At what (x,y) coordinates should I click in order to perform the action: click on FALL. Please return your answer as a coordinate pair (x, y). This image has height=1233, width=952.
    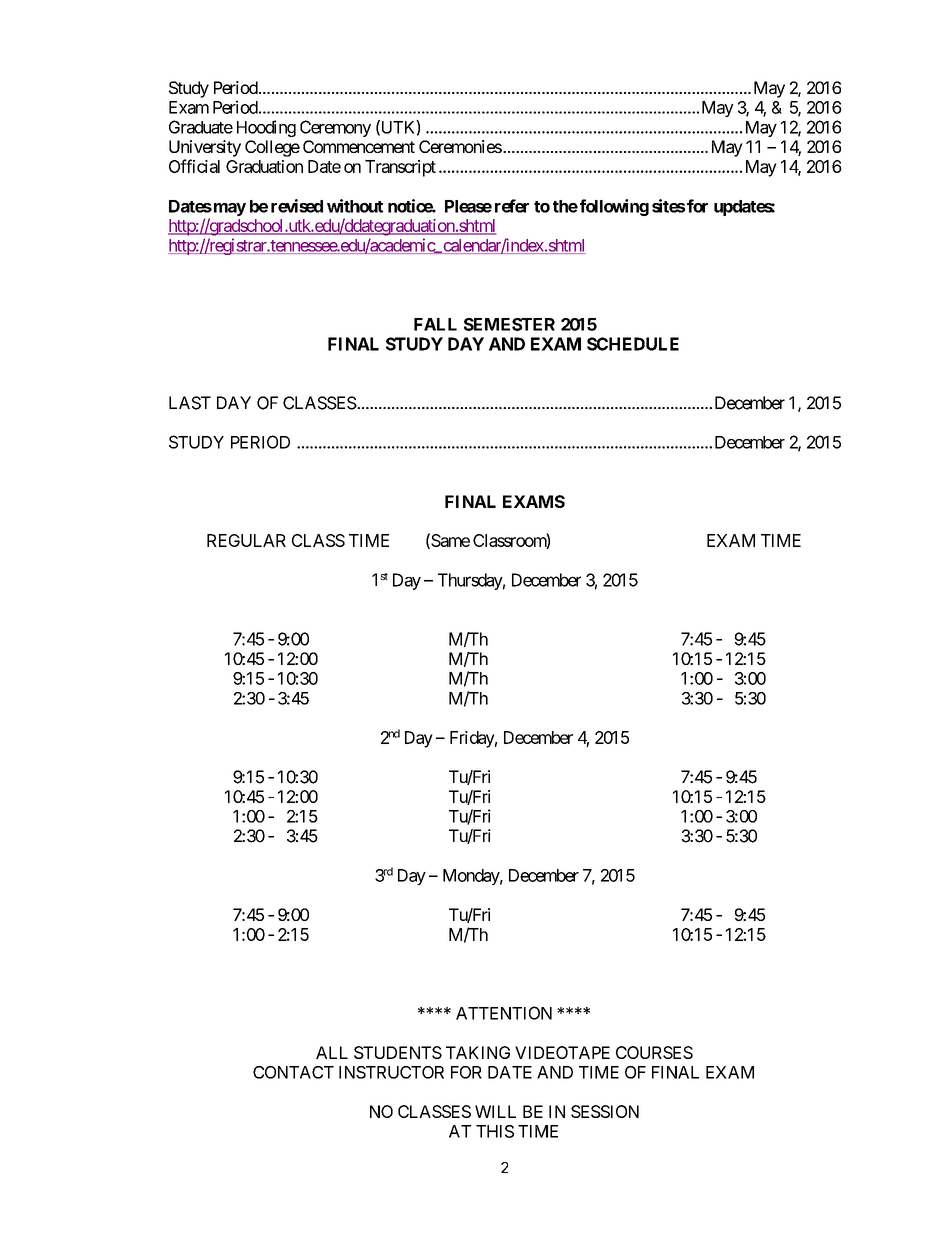
    Looking at the image, I should click on (435, 324).
